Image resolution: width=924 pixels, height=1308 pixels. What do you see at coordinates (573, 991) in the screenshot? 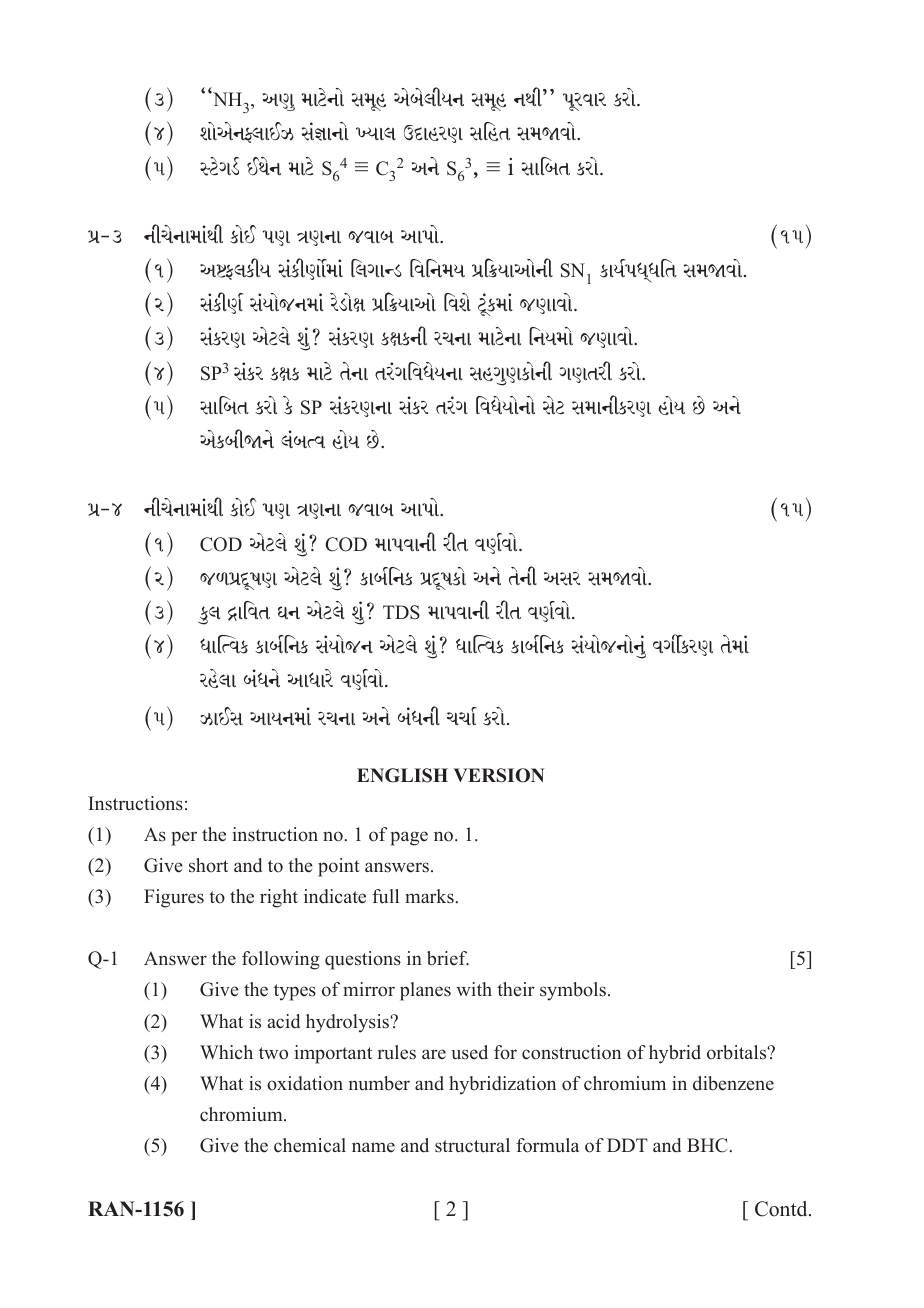
I see `symbols` at bounding box center [573, 991].
